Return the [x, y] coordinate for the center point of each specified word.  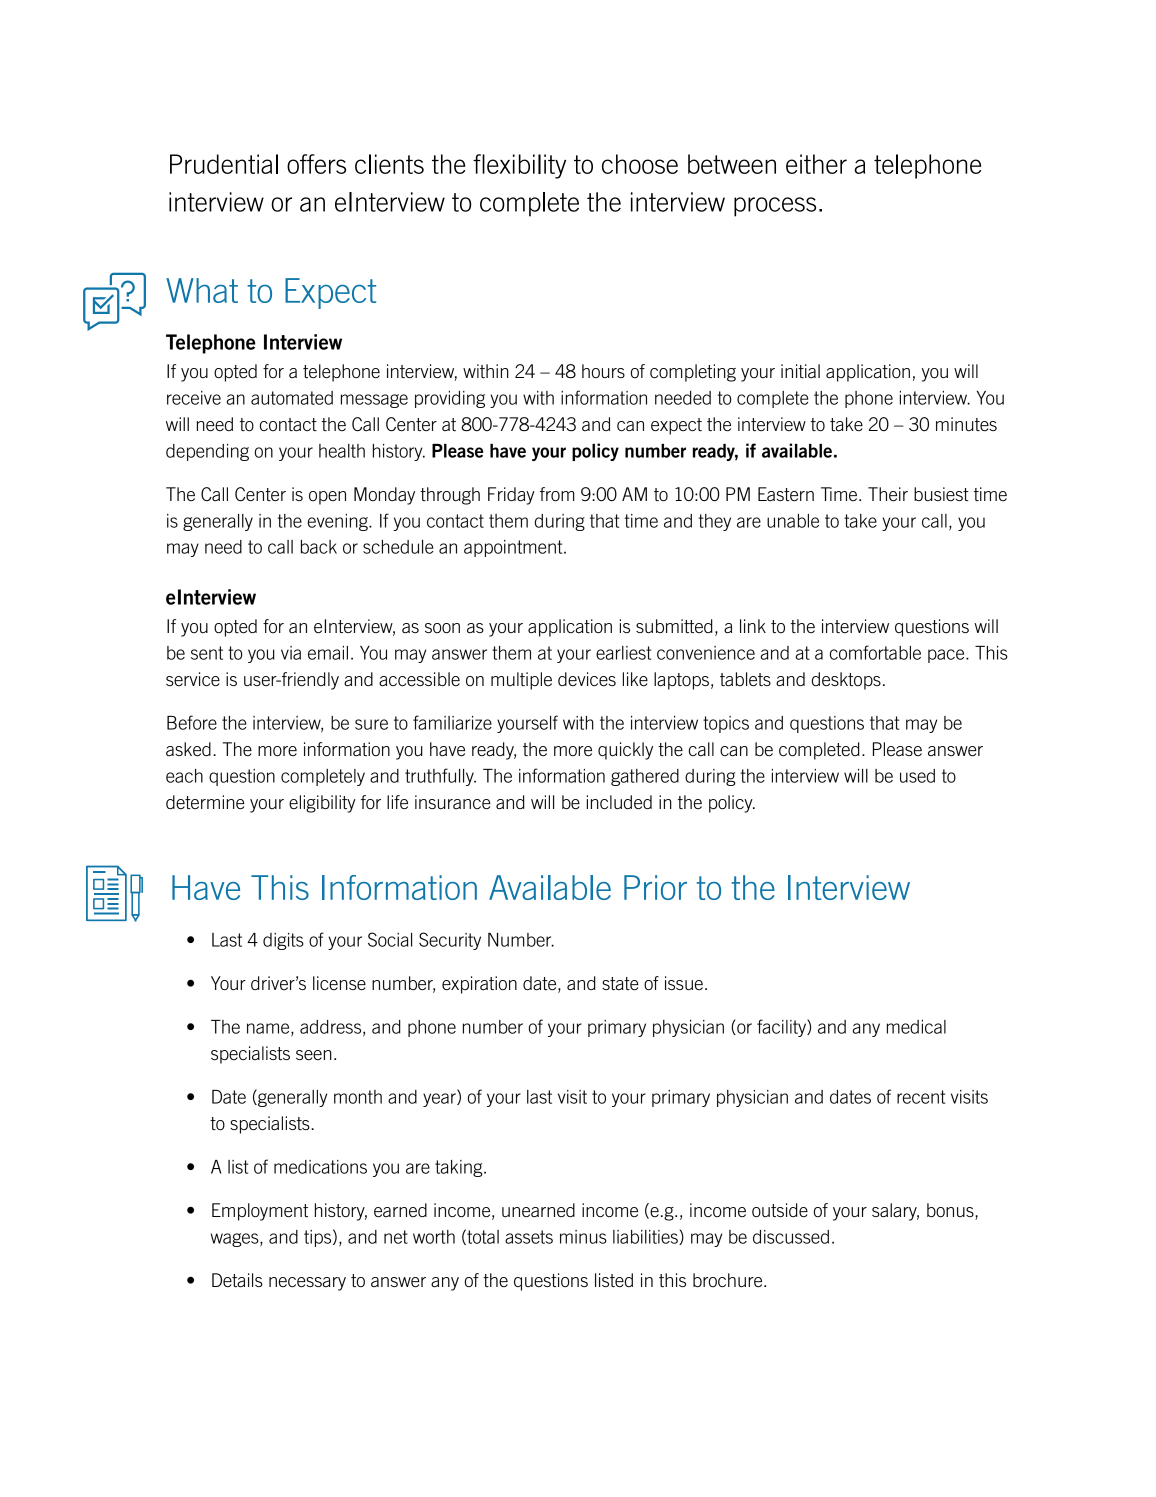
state [620, 983]
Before [192, 722]
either [816, 164]
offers [316, 164]
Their [888, 494]
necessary [307, 1284]
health [342, 451]
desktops [846, 681]
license [339, 983]
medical [916, 1027]
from [557, 494]
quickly [625, 751]
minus [583, 1237]
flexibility [519, 166]
